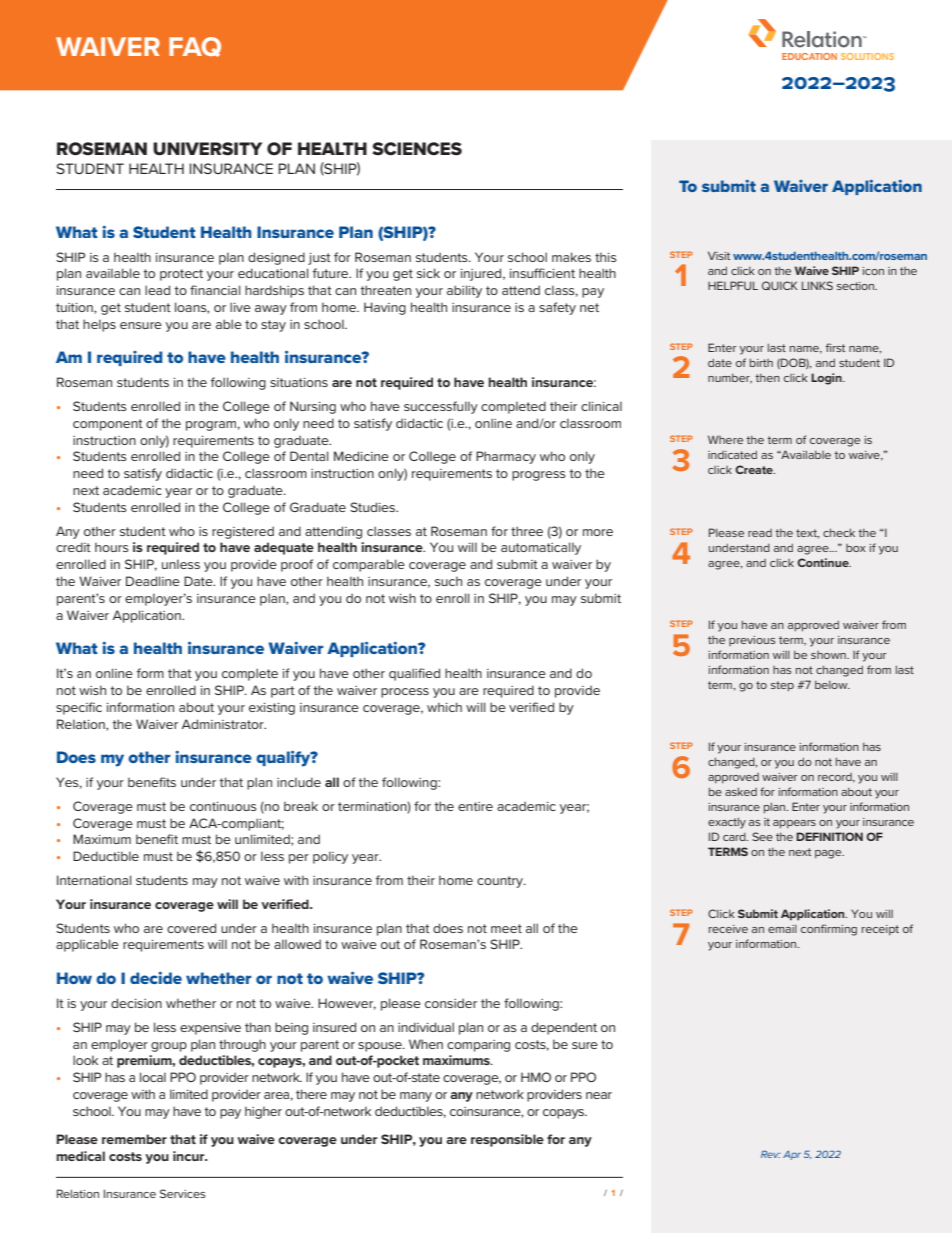  I want to click on meet, so click(506, 928).
